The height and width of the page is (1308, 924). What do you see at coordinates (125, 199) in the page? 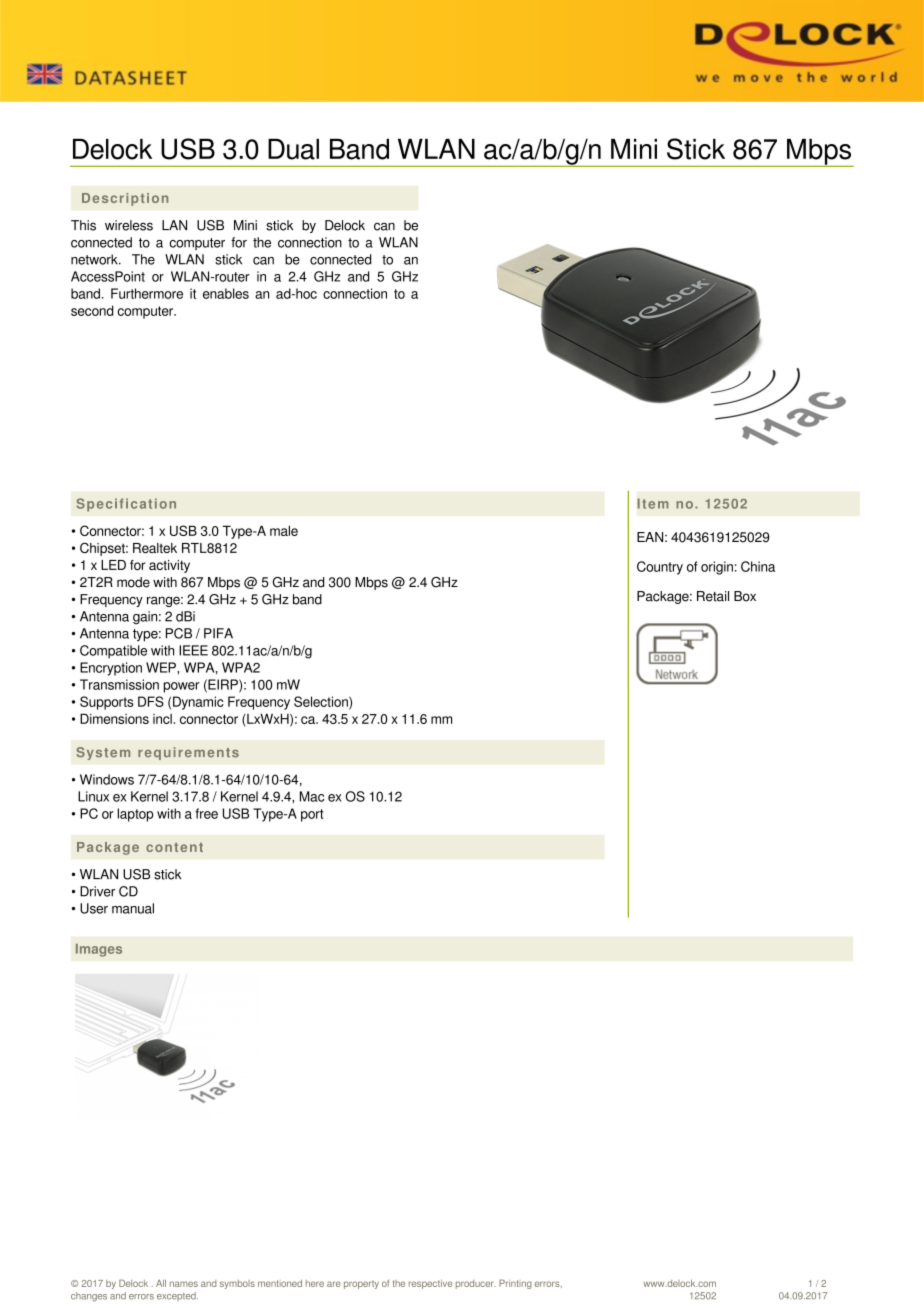
I see `Description` at bounding box center [125, 199].
